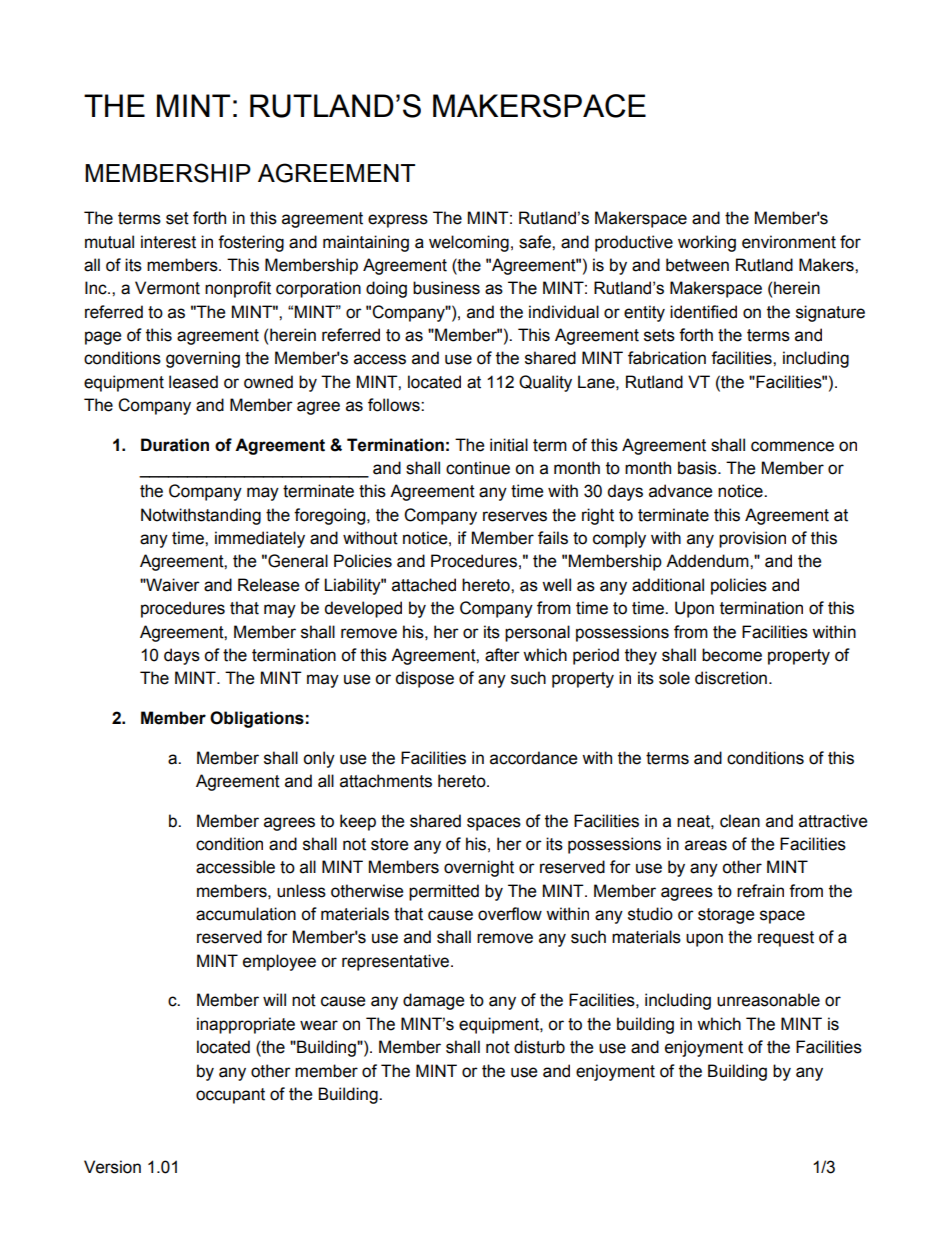  Describe the element at coordinates (786, 939) in the screenshot. I see `request` at that location.
